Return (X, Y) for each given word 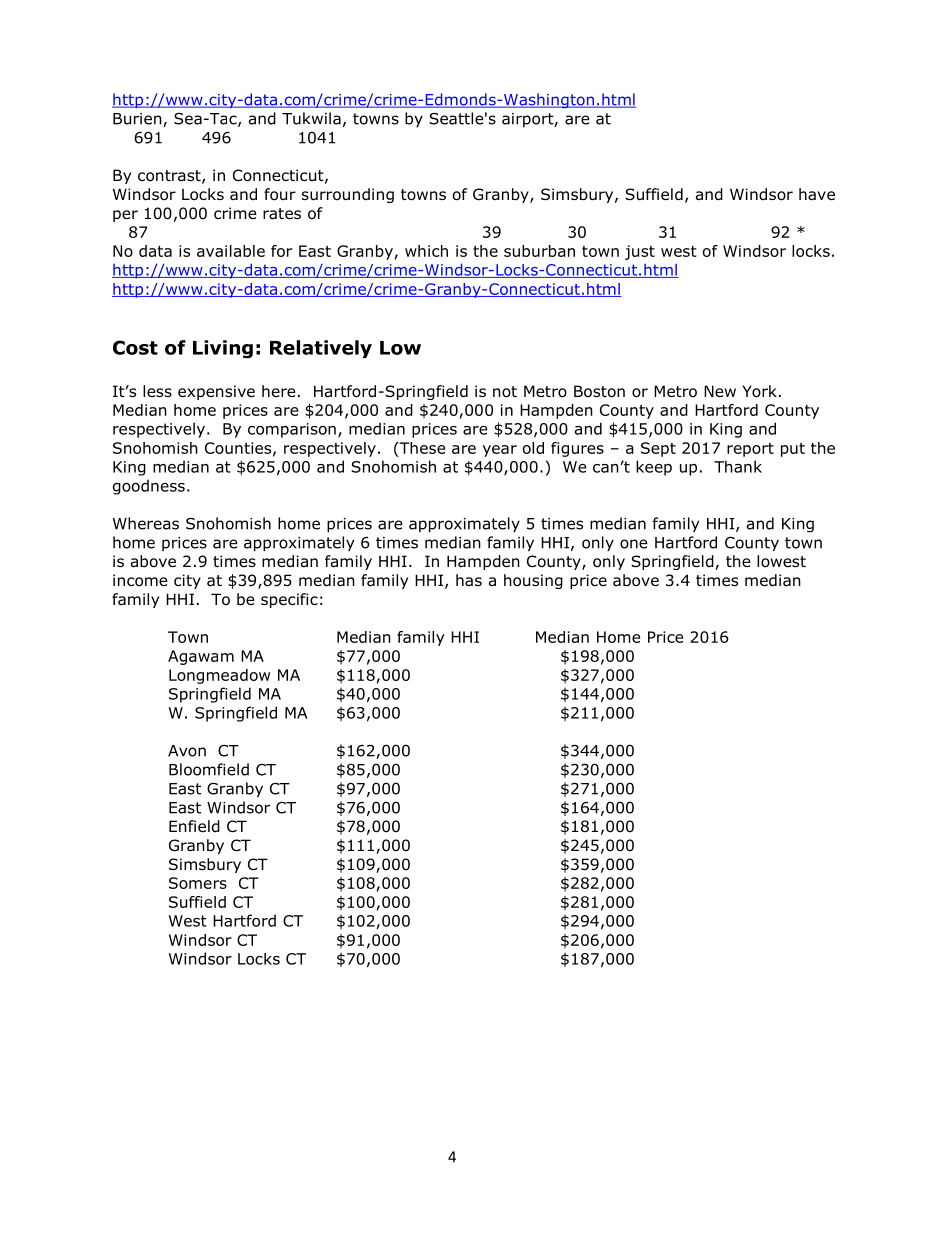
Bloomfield (209, 769)
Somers (198, 883)
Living (223, 349)
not (505, 392)
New (720, 391)
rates (282, 214)
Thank (738, 466)
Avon (187, 751)
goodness (149, 487)
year (500, 451)
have (817, 194)
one (634, 544)
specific (289, 600)
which (426, 251)
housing (533, 581)
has (469, 580)
